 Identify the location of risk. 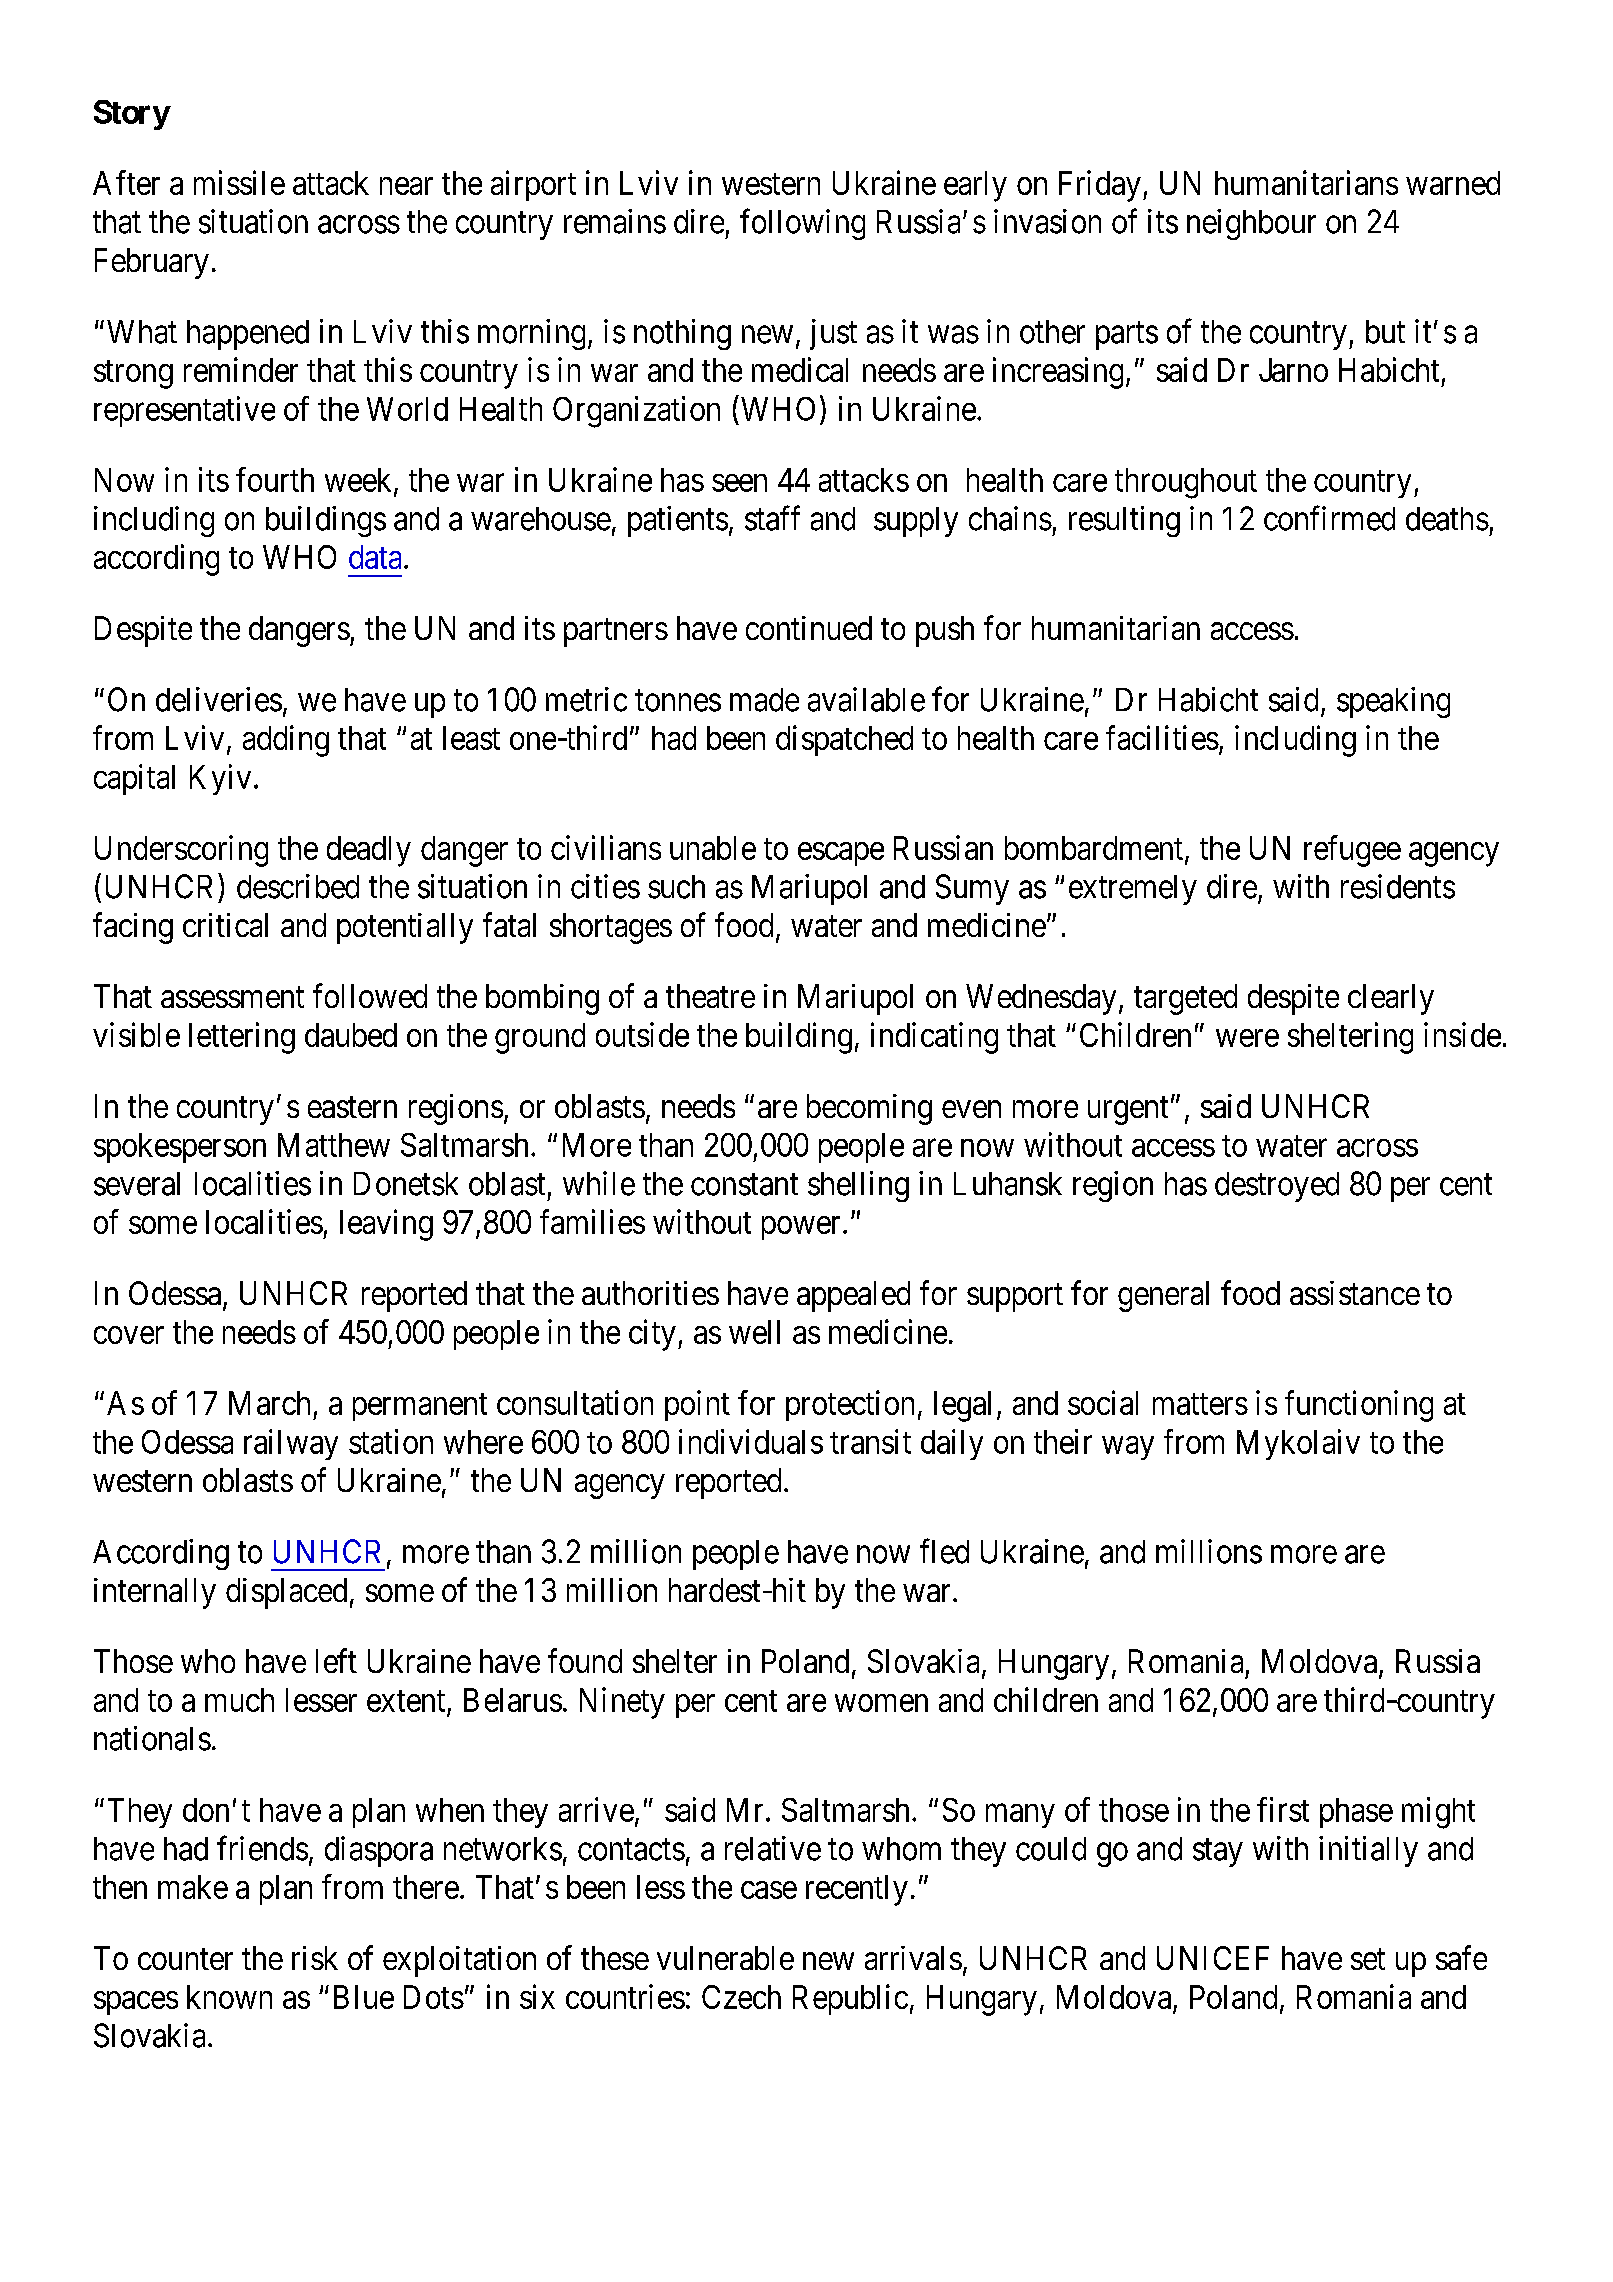
(315, 1958).
